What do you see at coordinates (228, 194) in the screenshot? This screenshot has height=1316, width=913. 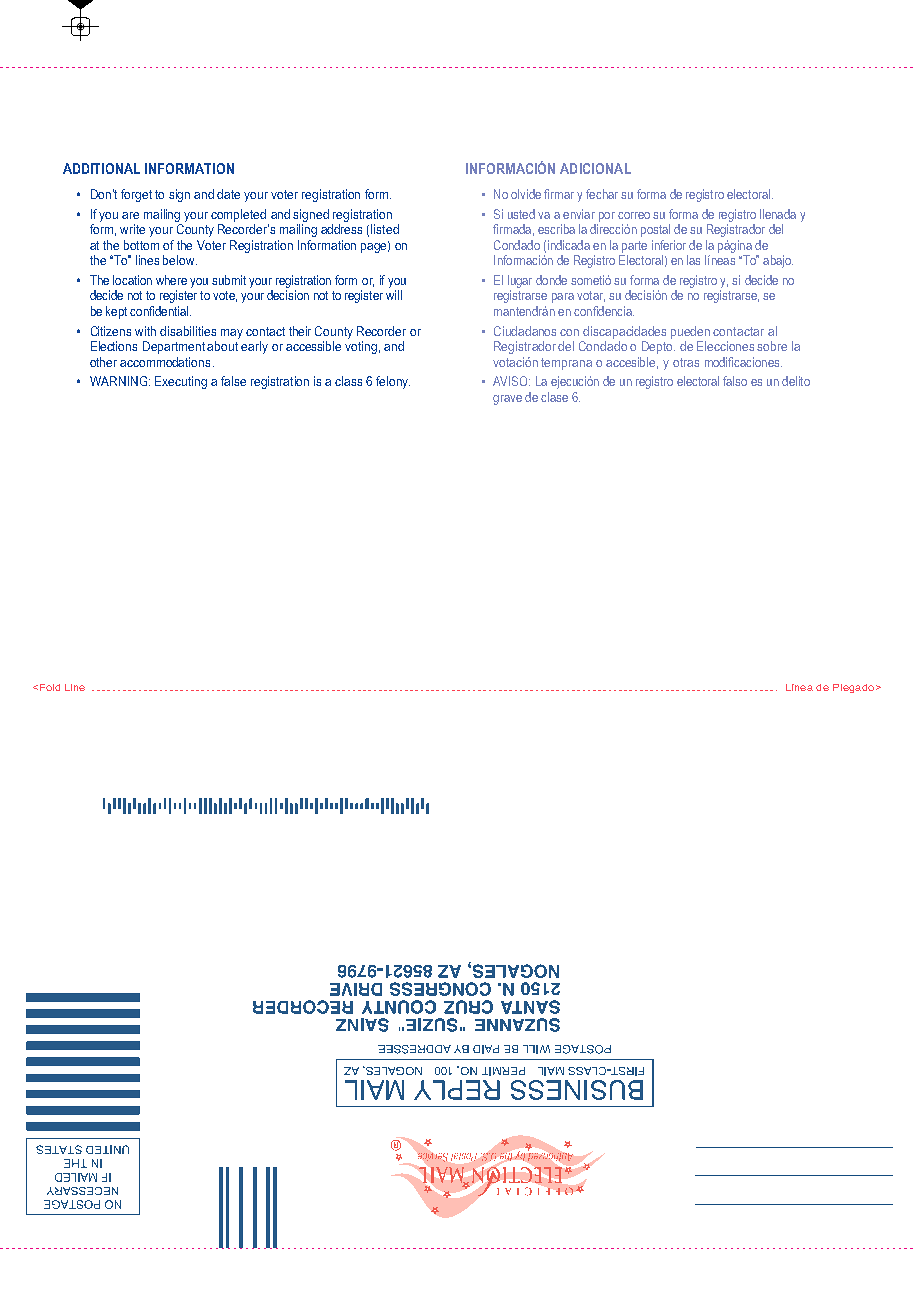 I see `date` at bounding box center [228, 194].
